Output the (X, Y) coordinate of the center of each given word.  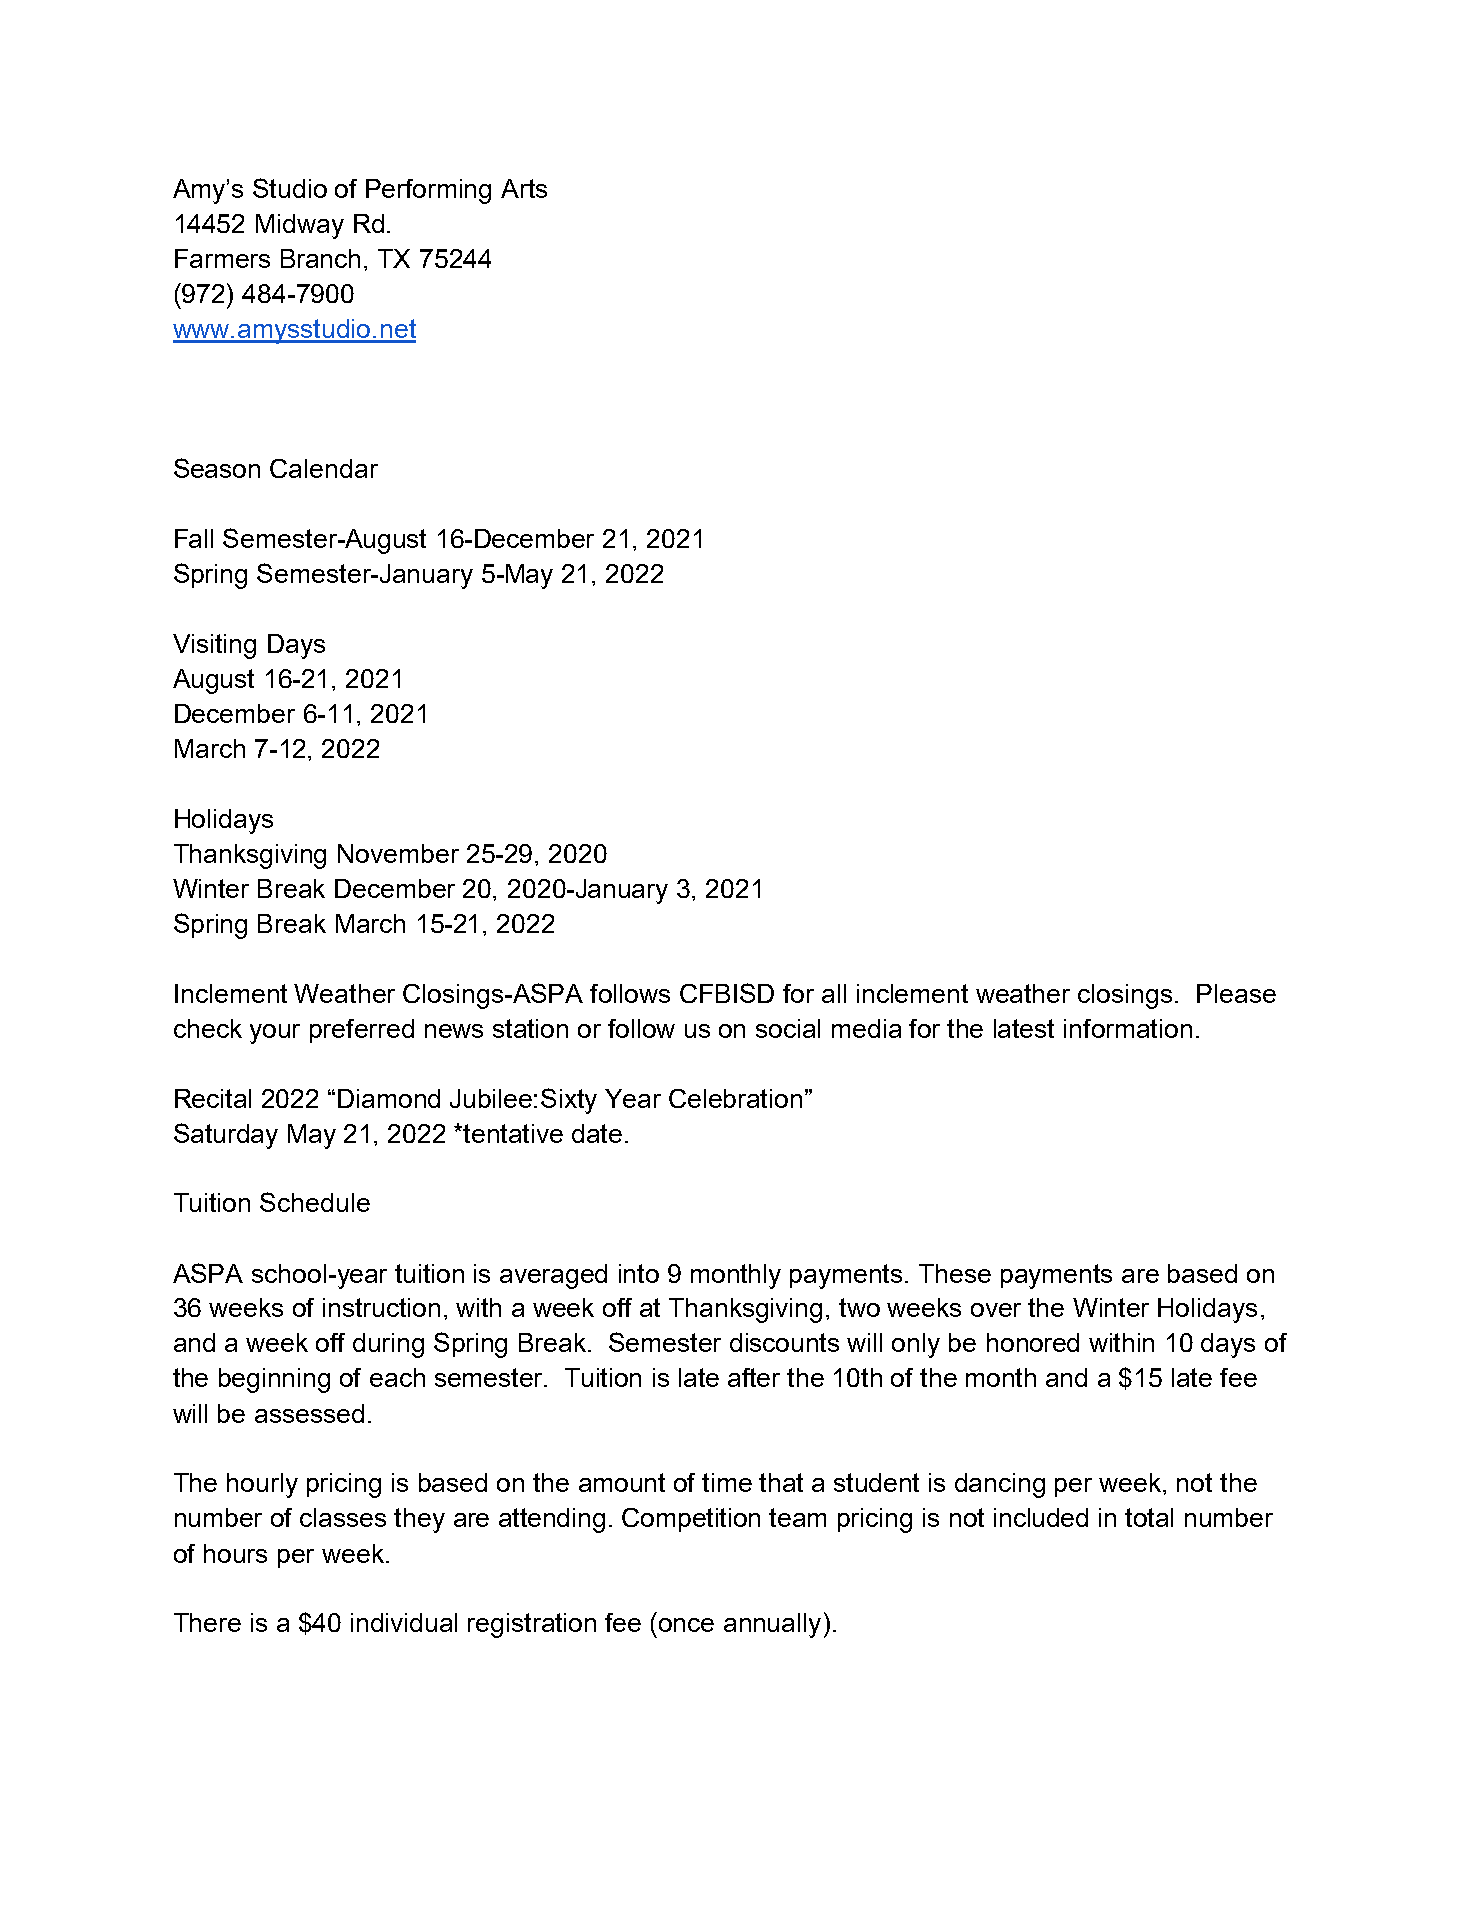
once (686, 1625)
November (398, 853)
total (1149, 1517)
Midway (300, 226)
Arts (524, 188)
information (1128, 1028)
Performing (428, 191)
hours (235, 1553)
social (788, 1028)
